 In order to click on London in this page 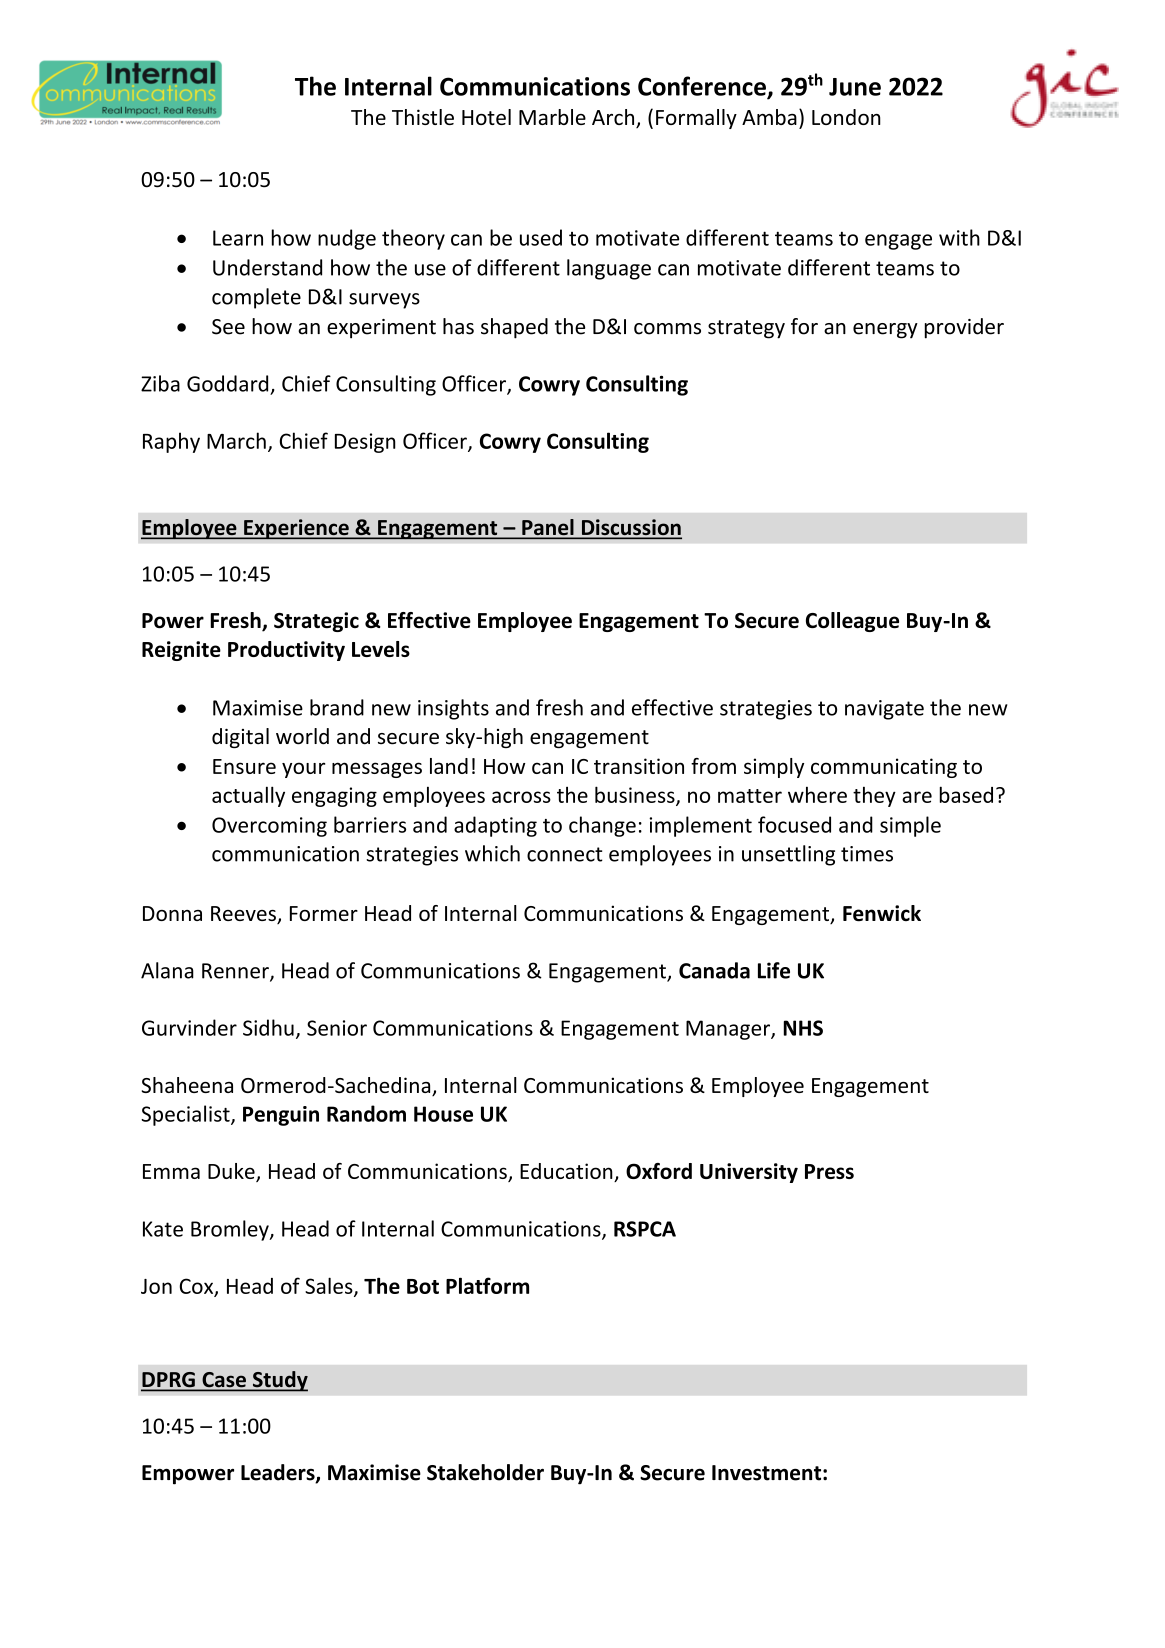, I will do `click(846, 117)`.
